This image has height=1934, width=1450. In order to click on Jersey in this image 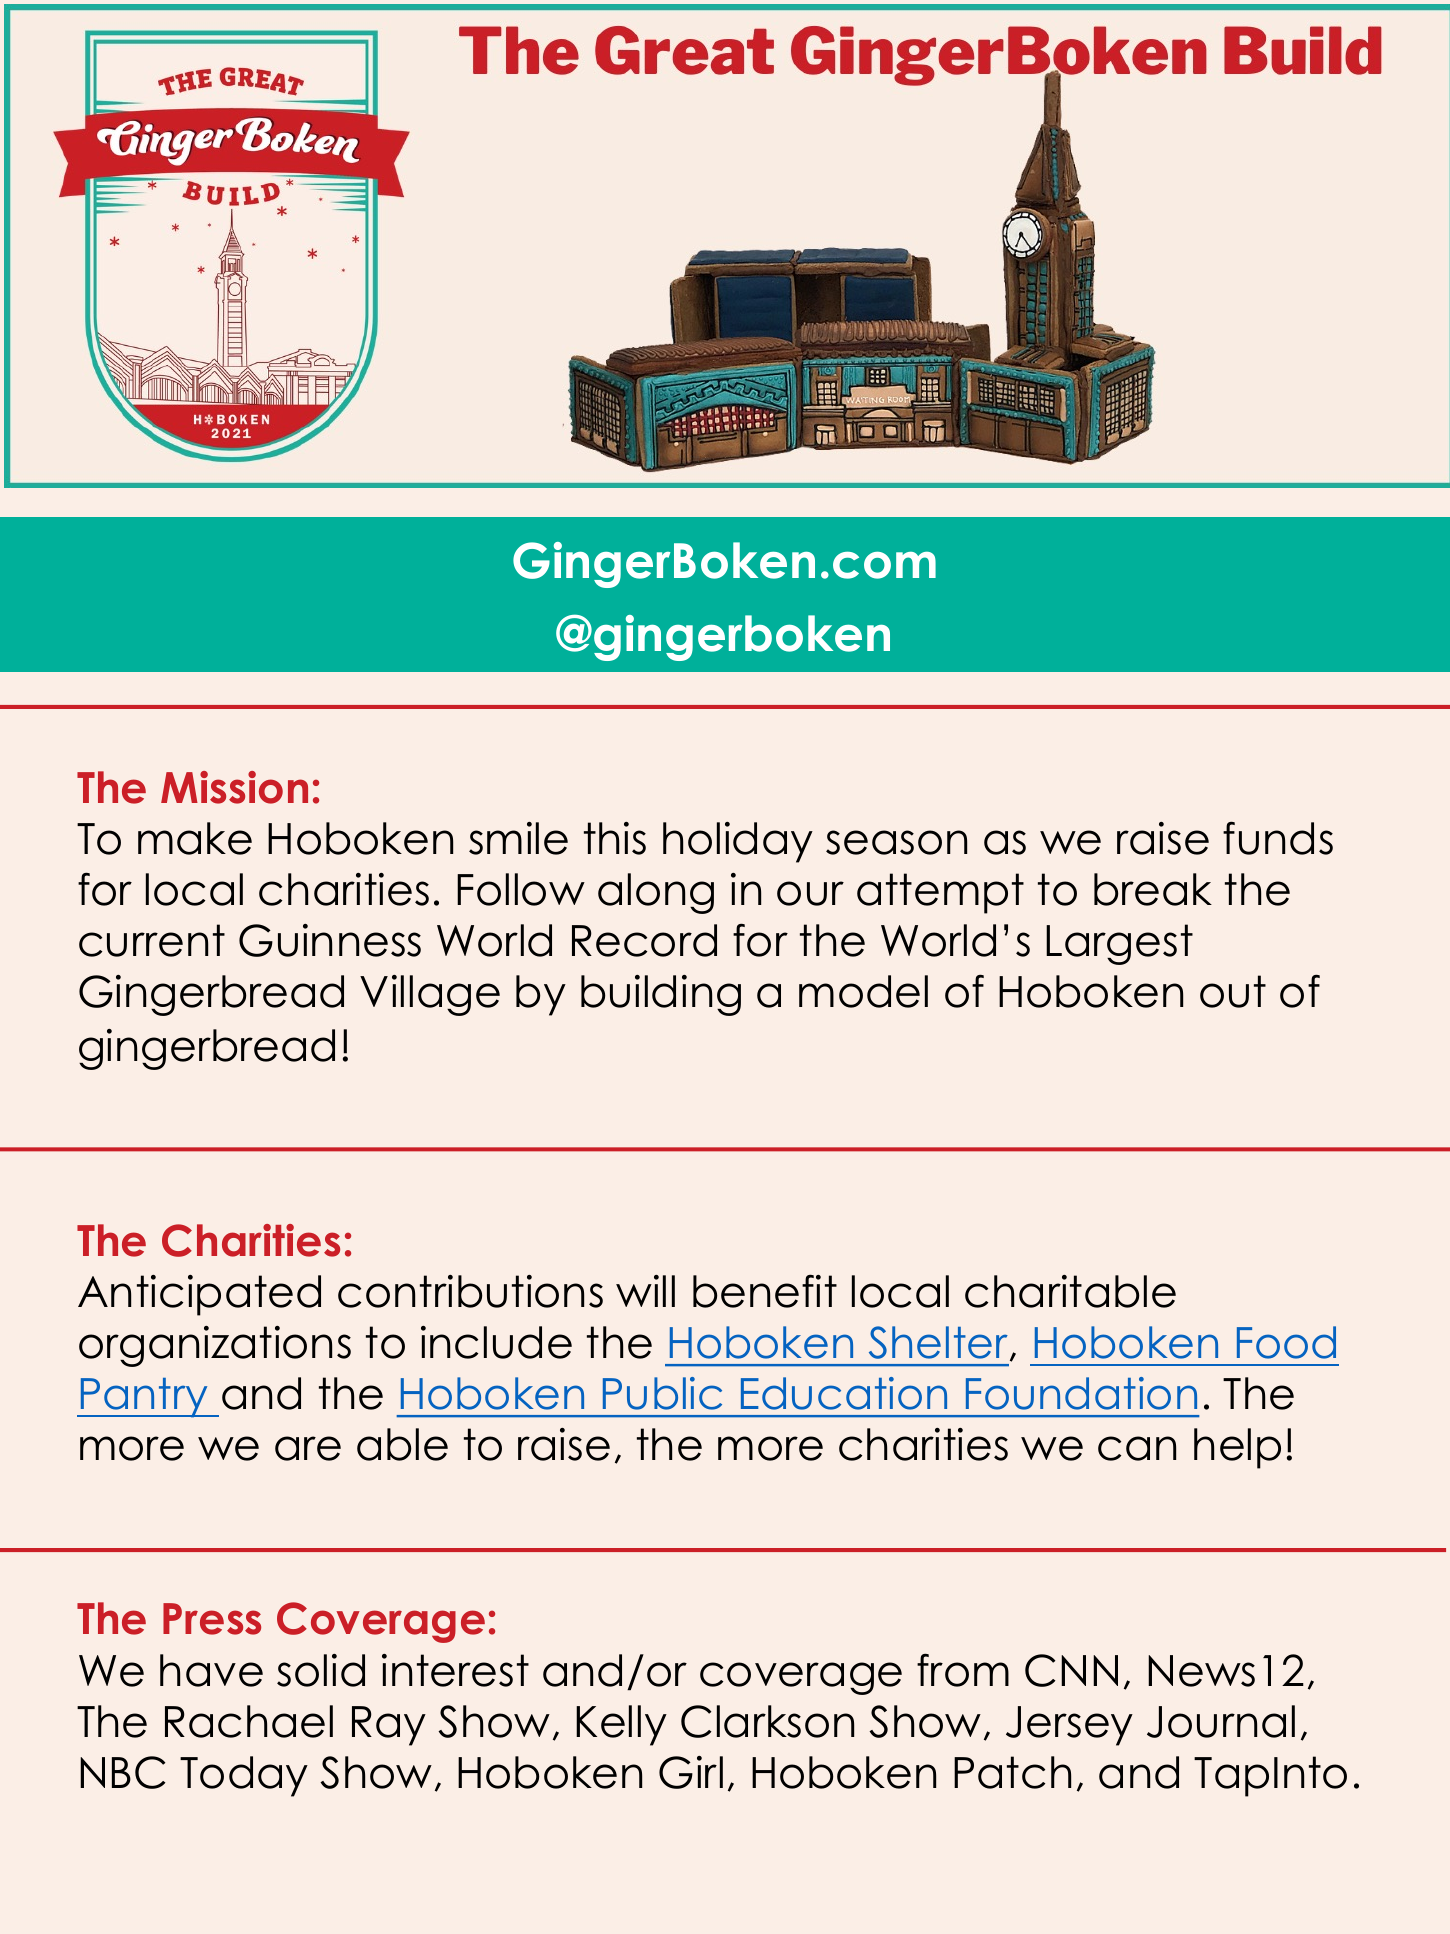, I will do `click(1069, 1726)`.
